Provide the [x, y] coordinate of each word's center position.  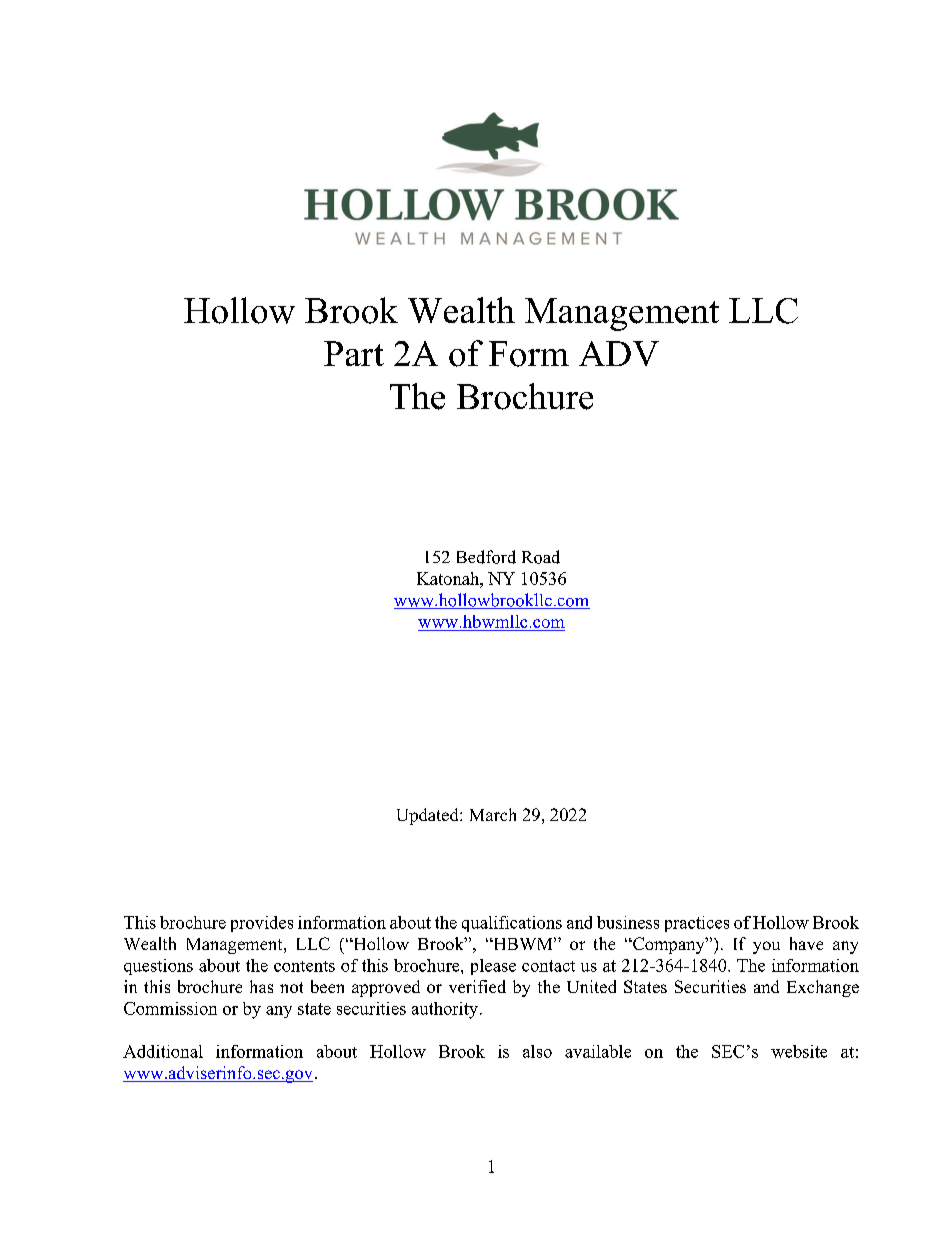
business [628, 922]
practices [697, 924]
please [493, 967]
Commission [170, 1008]
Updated [429, 816]
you [766, 947]
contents [304, 966]
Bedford [486, 557]
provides [262, 924]
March [493, 814]
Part [354, 353]
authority [446, 1010]
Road [541, 557]
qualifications [512, 924]
